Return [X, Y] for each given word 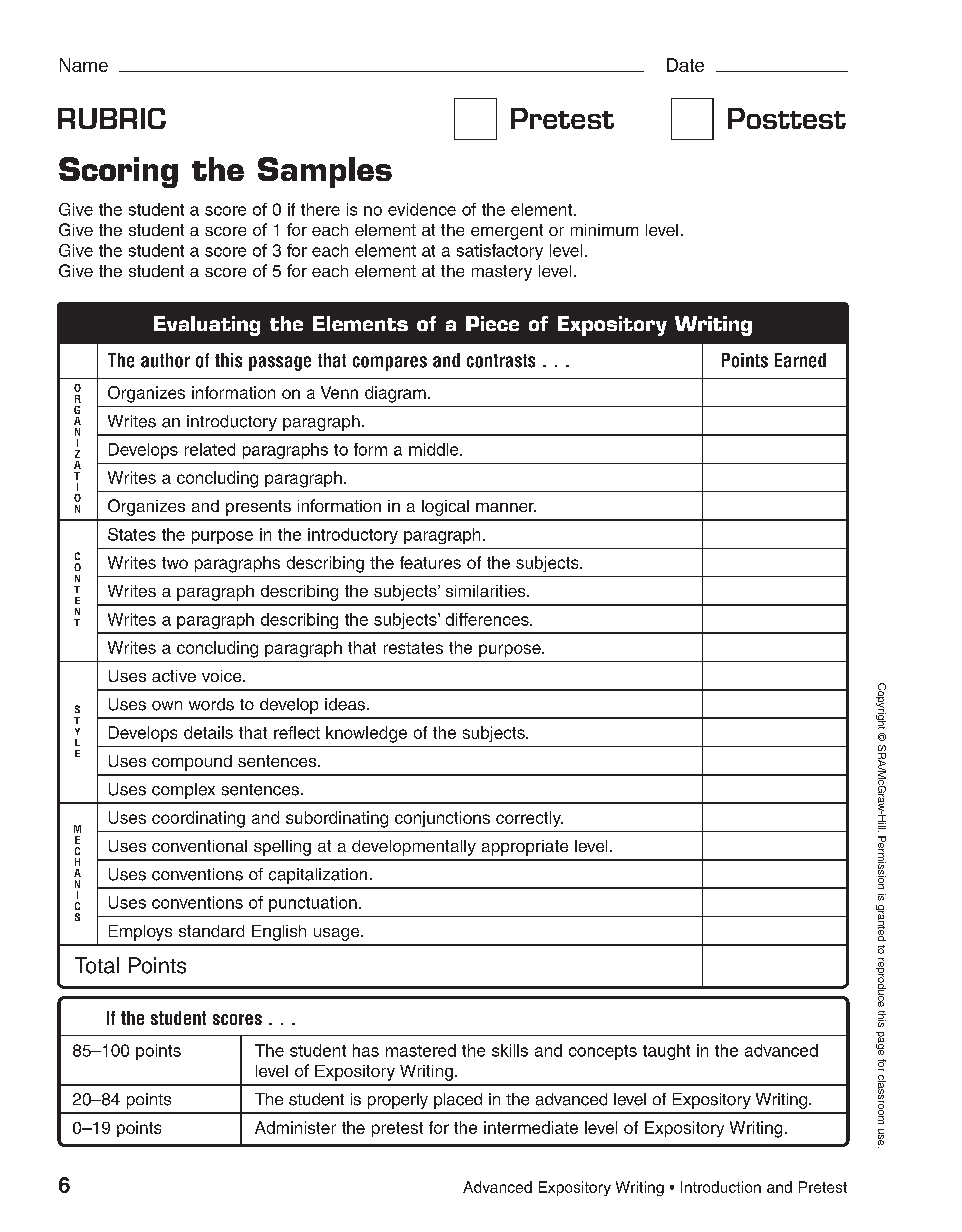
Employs [140, 933]
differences [488, 619]
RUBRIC [112, 118]
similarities [487, 591]
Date [685, 65]
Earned [800, 360]
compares [390, 363]
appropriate [525, 848]
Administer [295, 1127]
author [165, 360]
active [174, 676]
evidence [422, 209]
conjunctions [442, 819]
